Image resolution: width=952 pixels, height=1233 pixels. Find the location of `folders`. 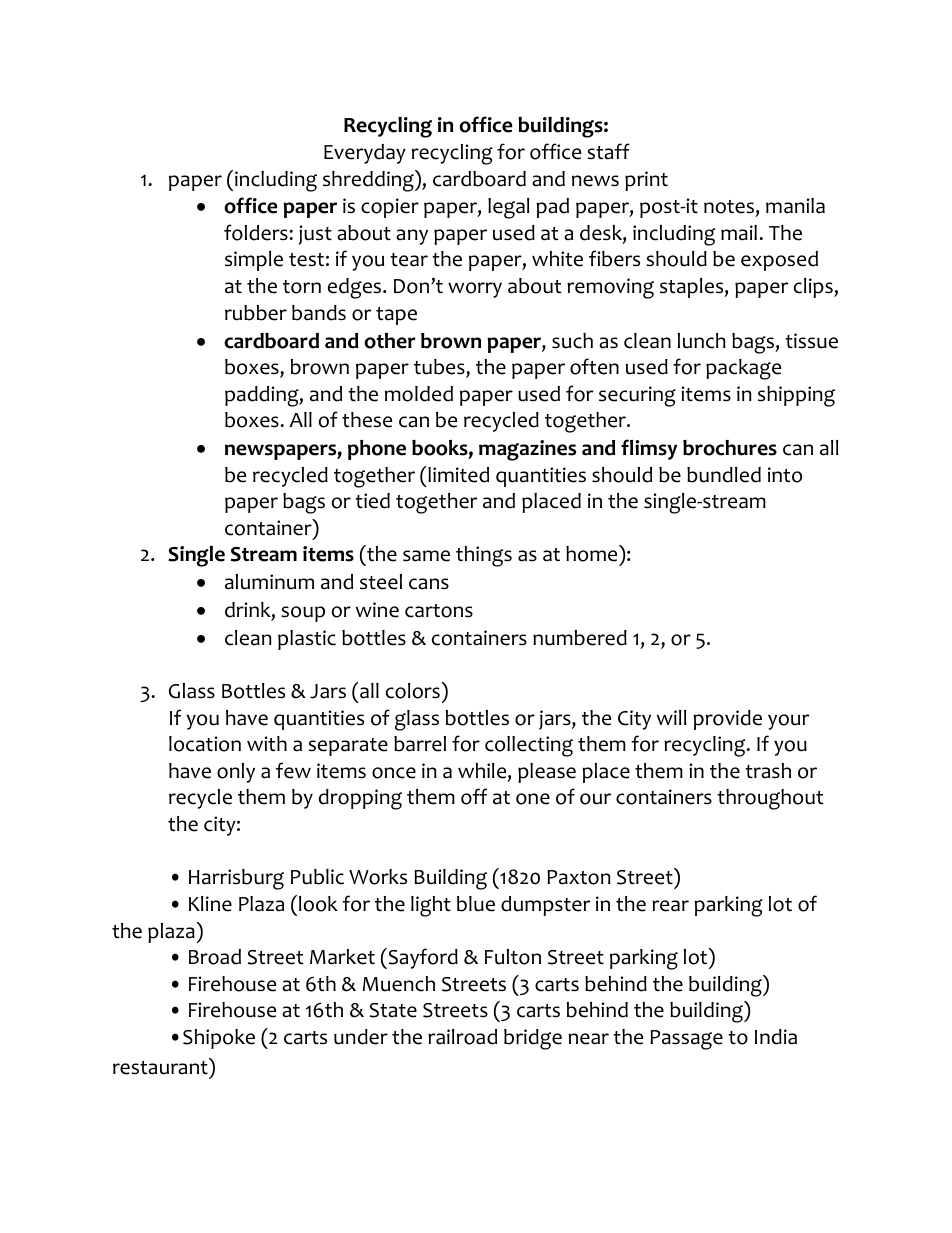

folders is located at coordinates (256, 232).
